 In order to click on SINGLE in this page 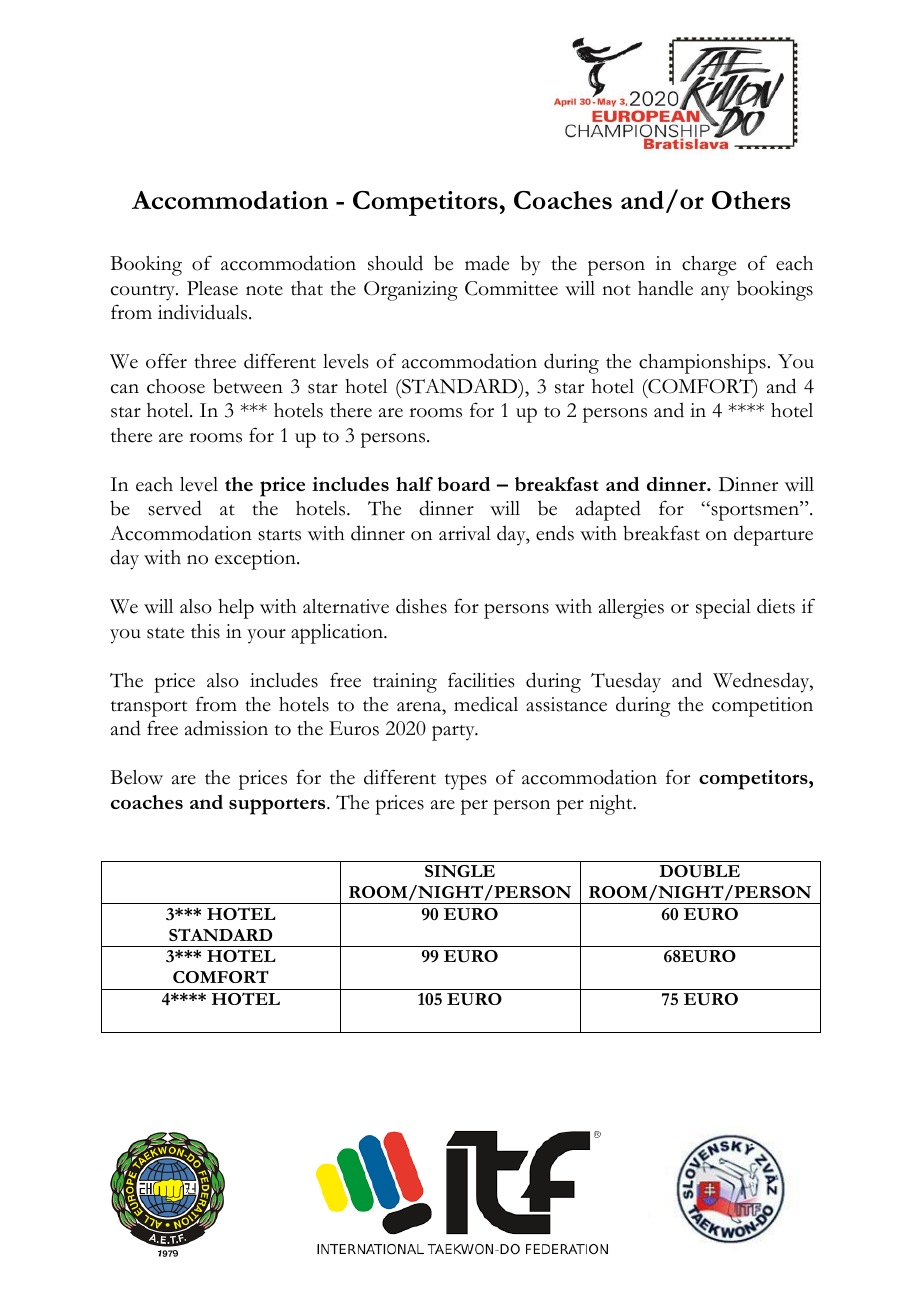, I will do `click(460, 871)`.
